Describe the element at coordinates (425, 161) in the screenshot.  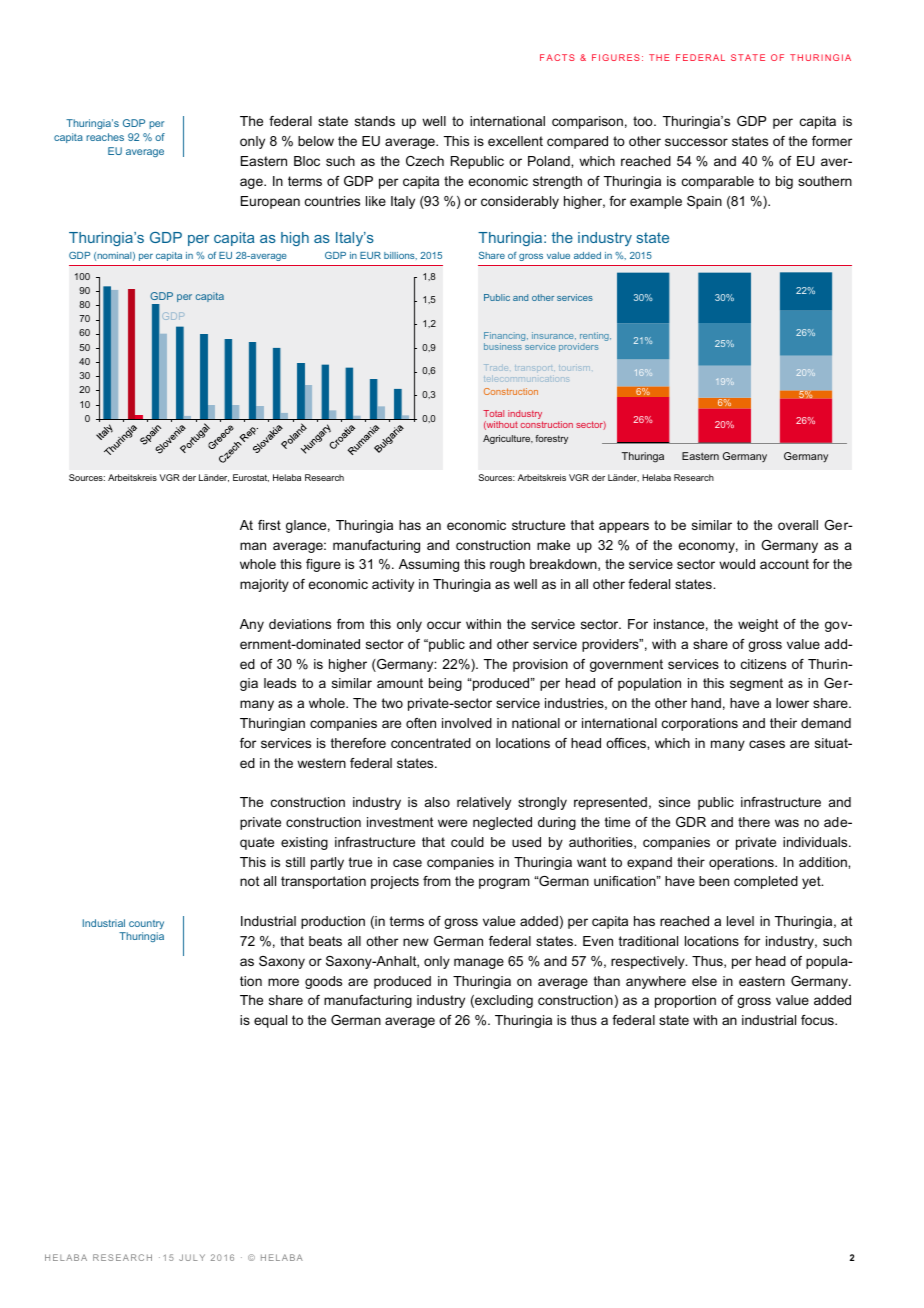
I see `Czech` at that location.
